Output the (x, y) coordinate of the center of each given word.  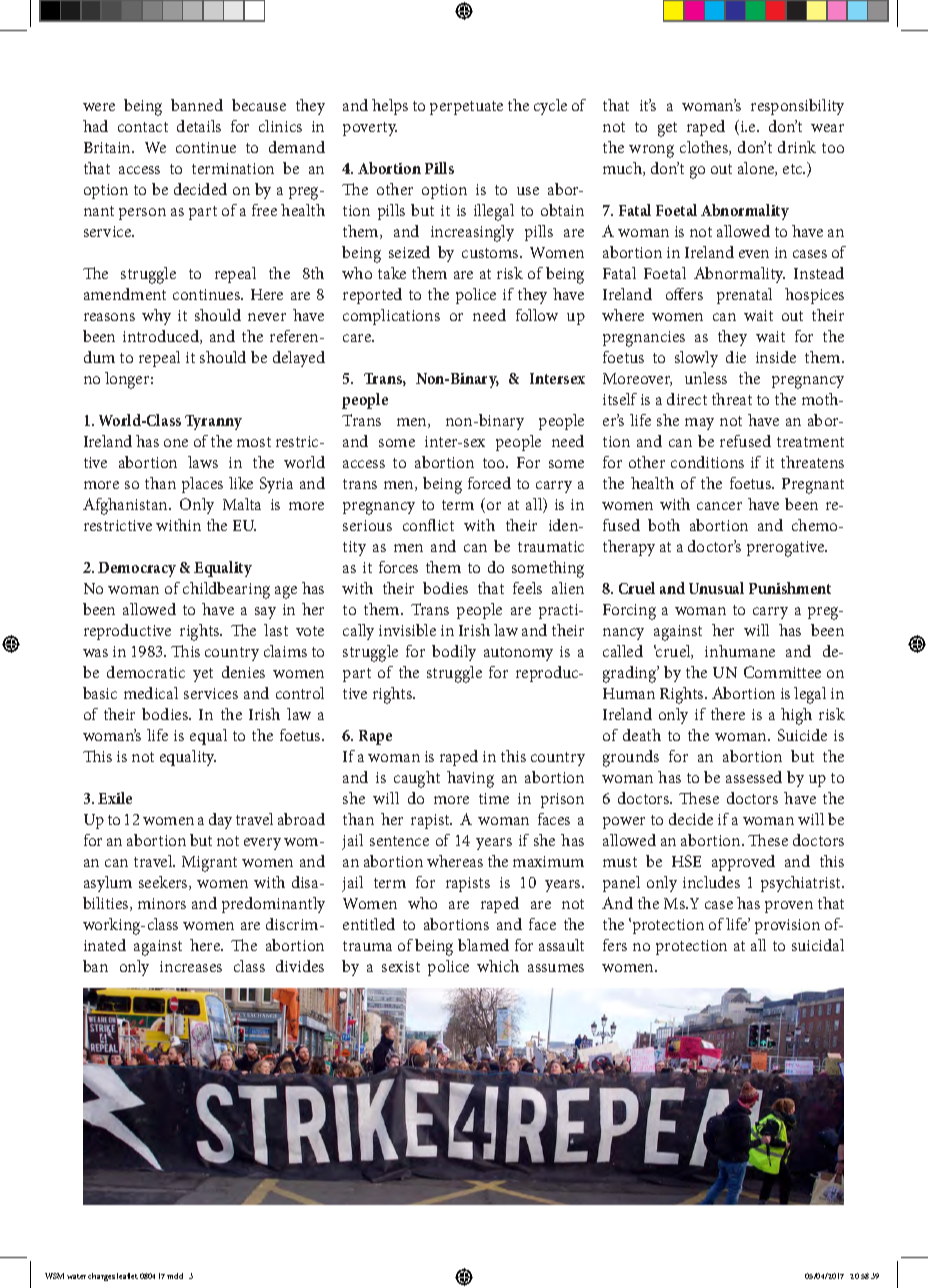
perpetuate (466, 108)
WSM (54, 1276)
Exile (115, 798)
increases (191, 966)
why (156, 317)
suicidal (818, 945)
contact (143, 127)
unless (706, 378)
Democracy (137, 569)
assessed (754, 777)
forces (398, 567)
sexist (401, 966)
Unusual (716, 588)
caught (417, 779)
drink (797, 147)
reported (372, 296)
